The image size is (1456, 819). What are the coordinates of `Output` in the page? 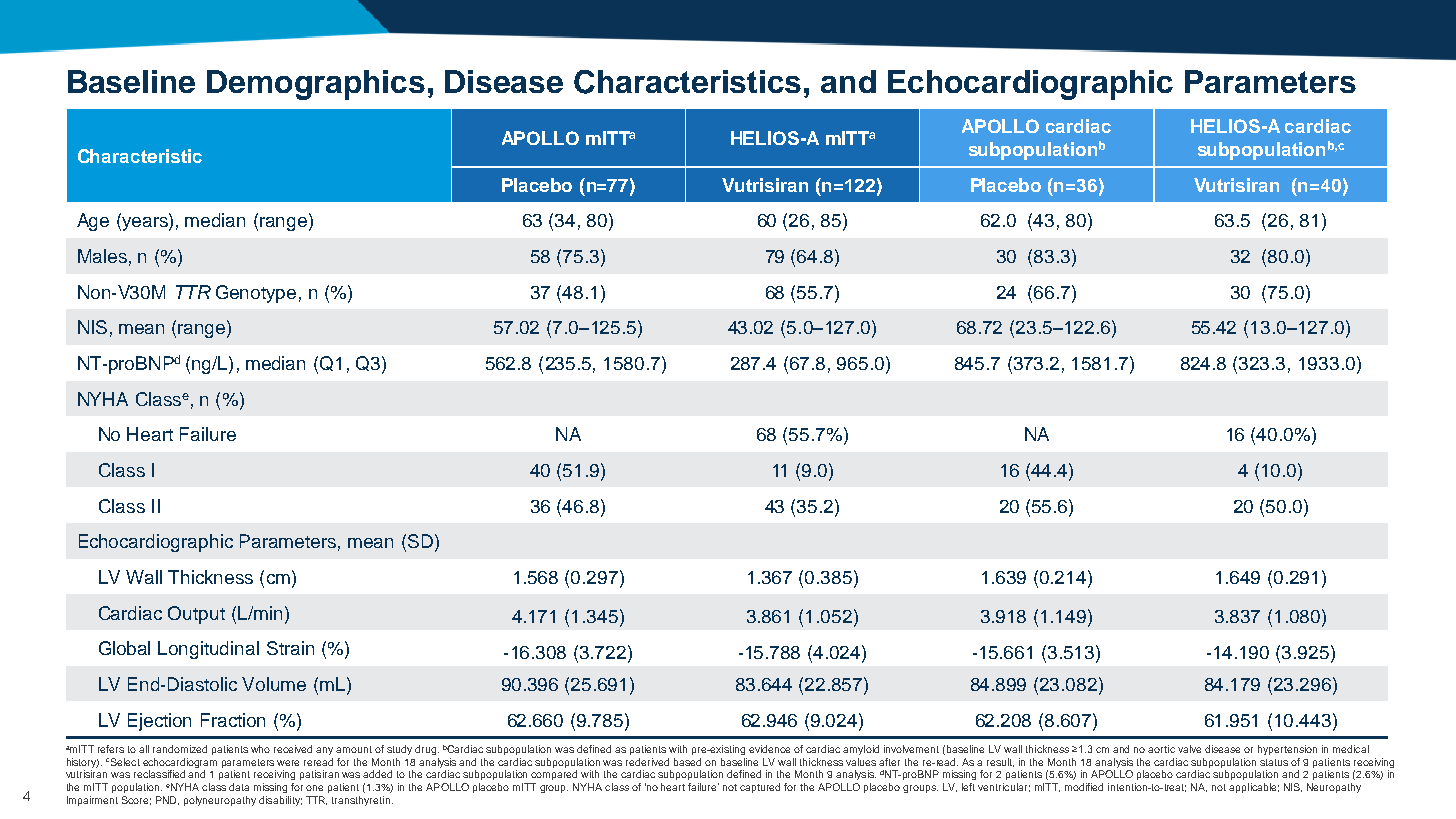 It's located at (196, 615).
